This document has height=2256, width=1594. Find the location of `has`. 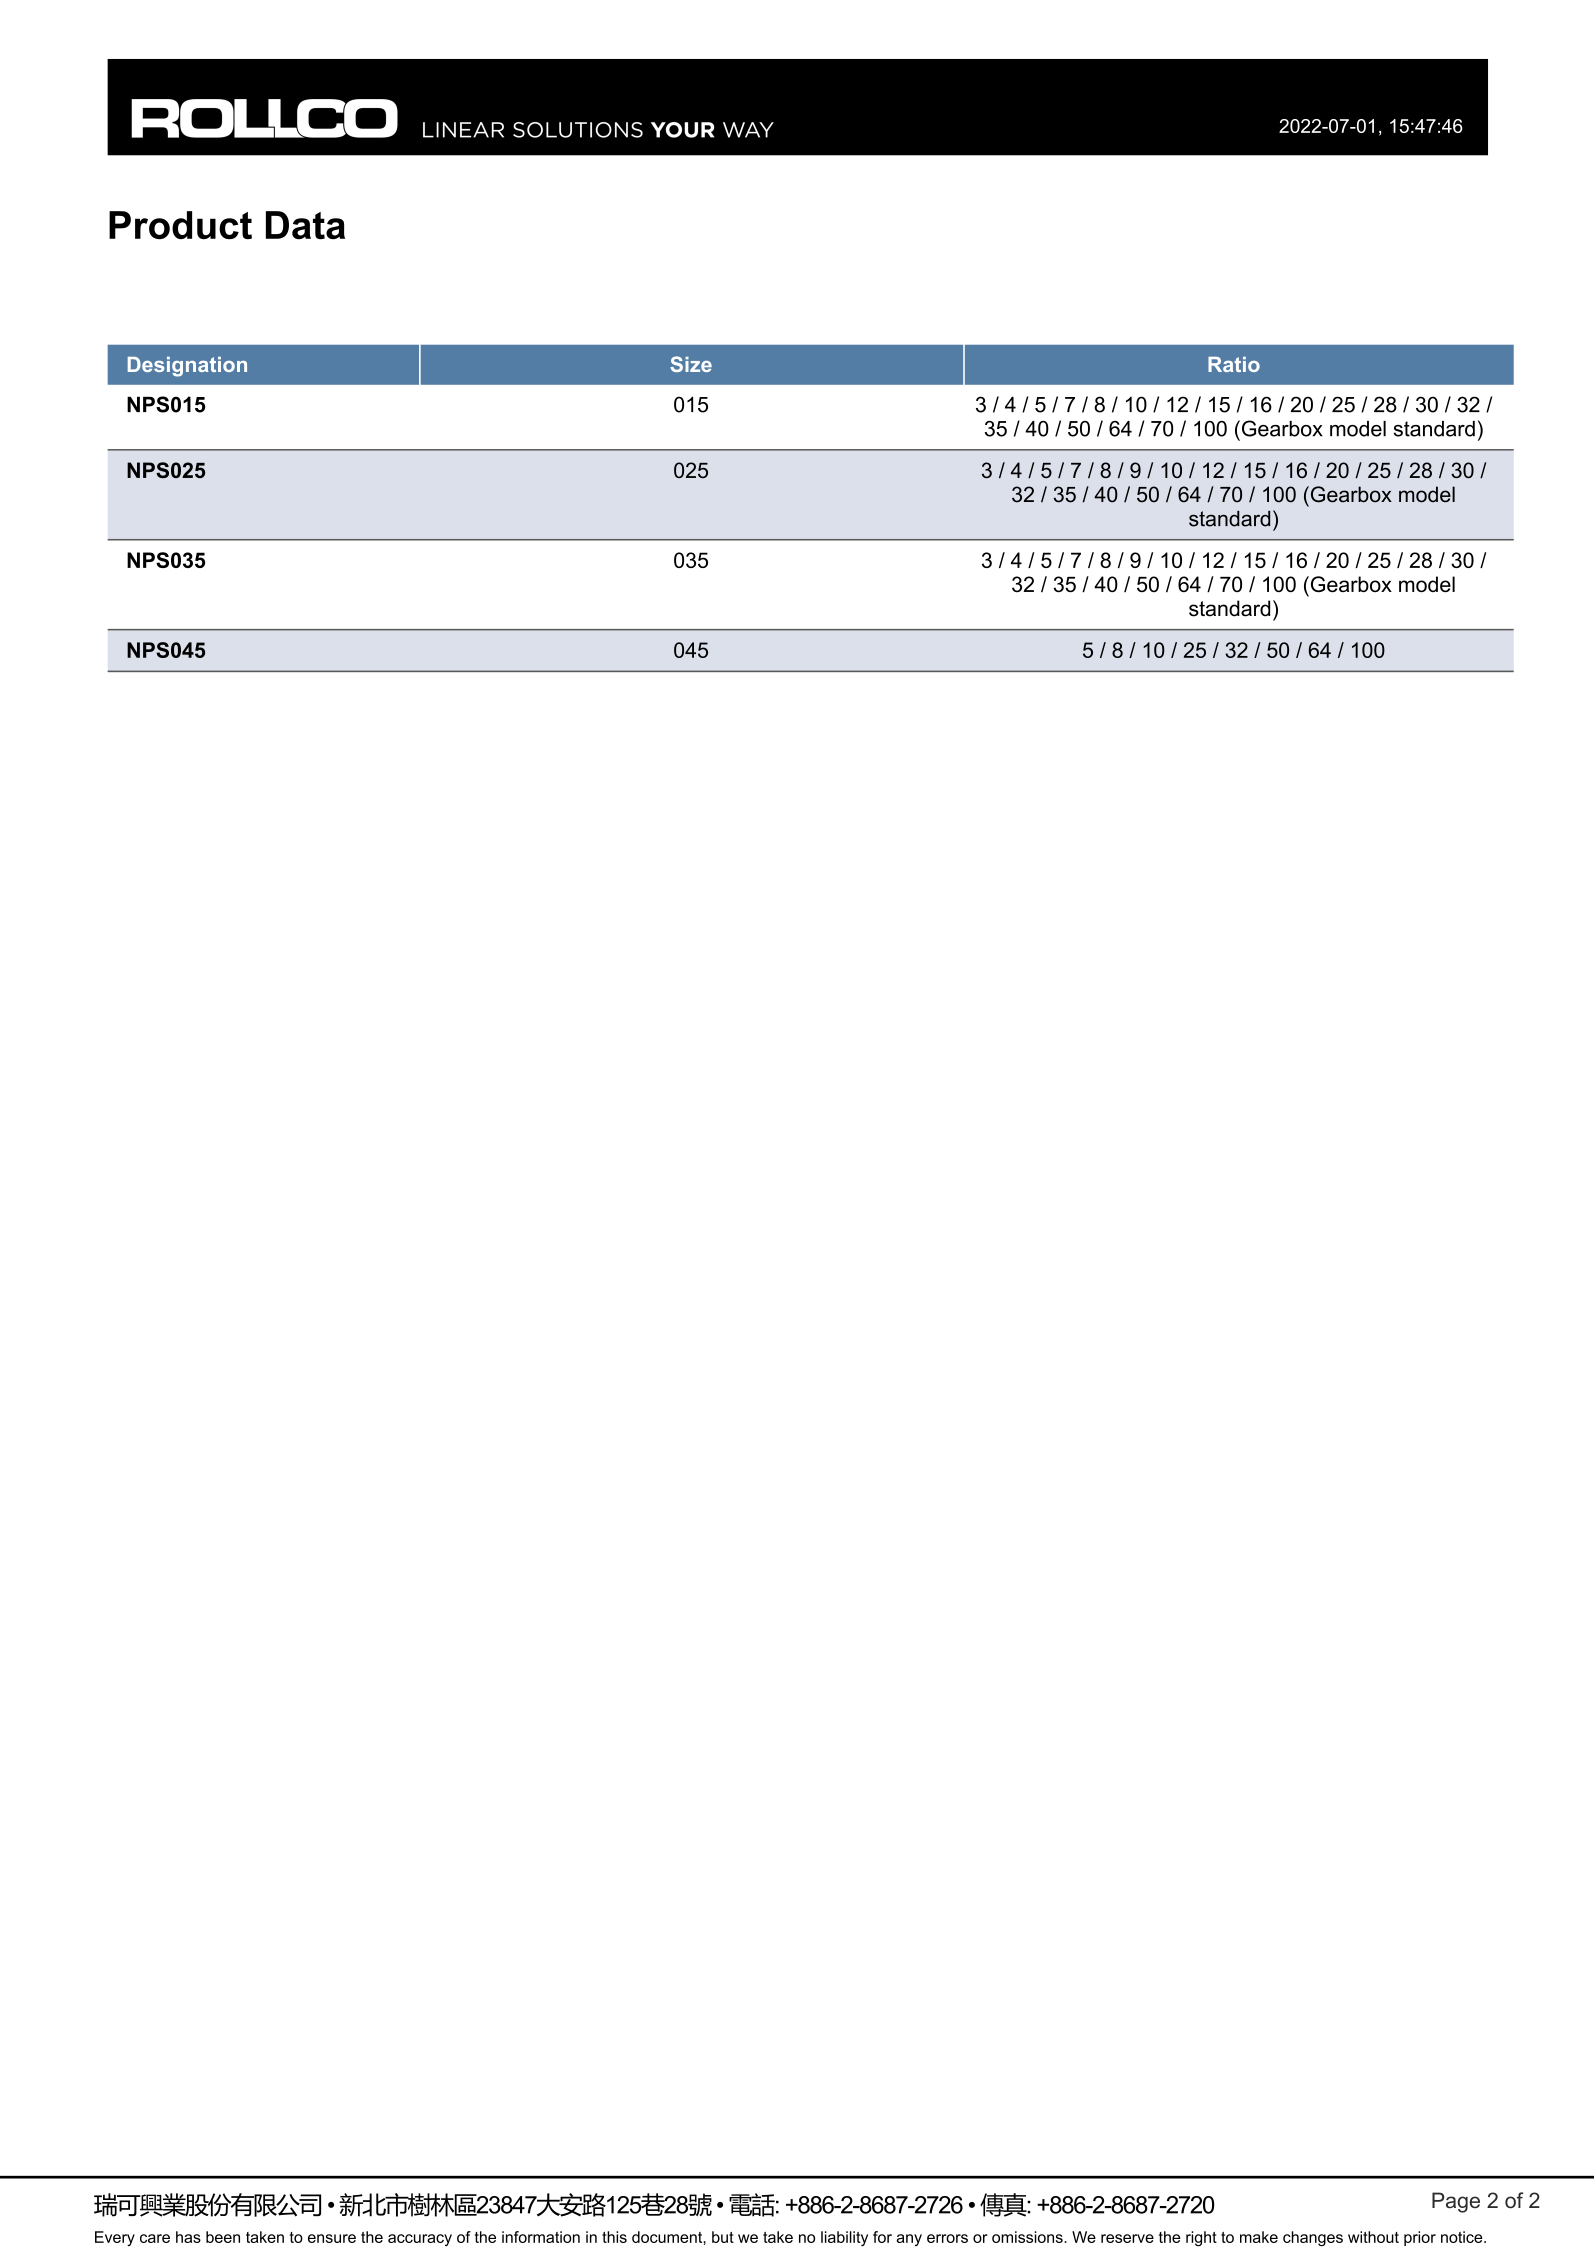

has is located at coordinates (188, 2237).
